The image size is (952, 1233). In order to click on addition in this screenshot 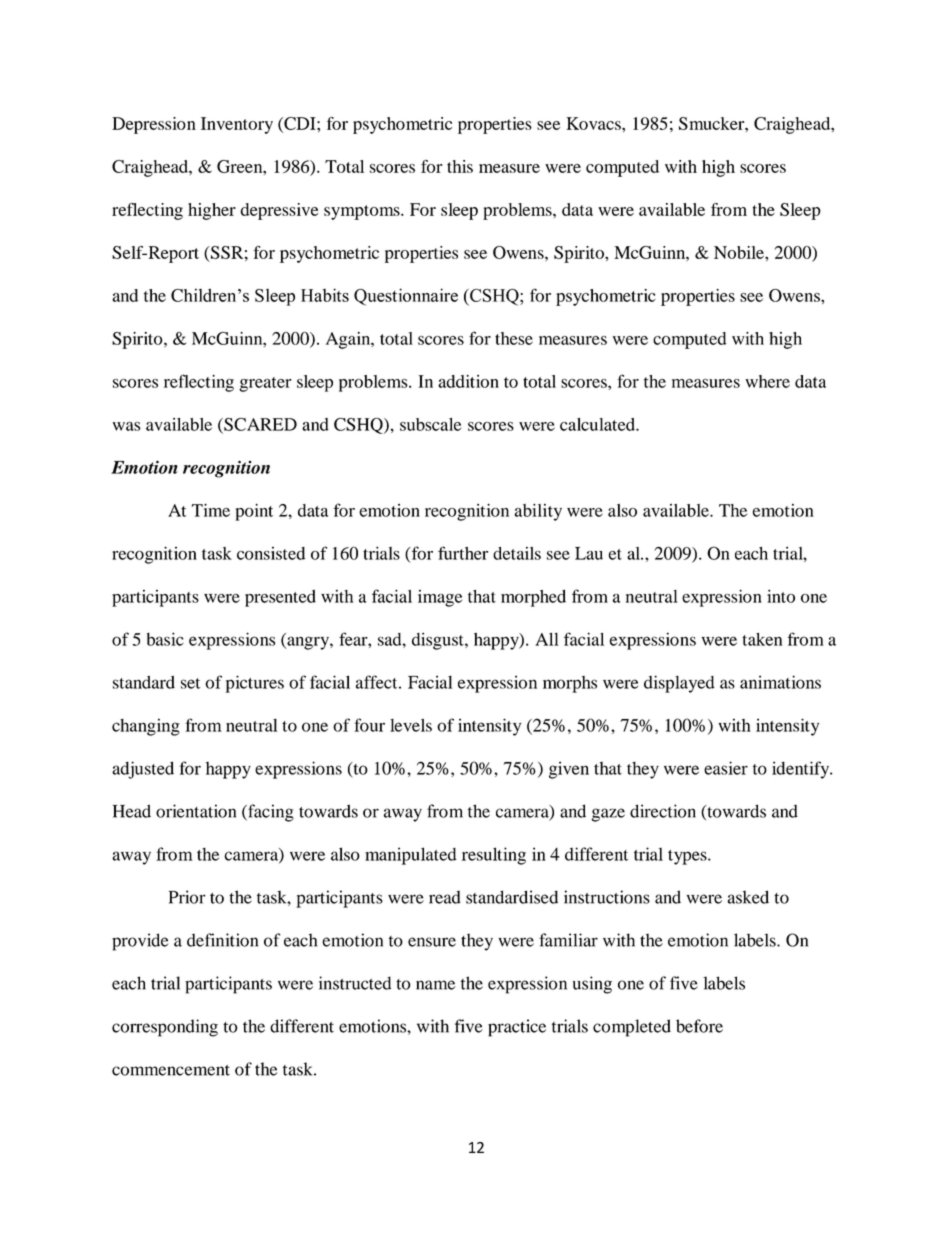, I will do `click(468, 381)`.
